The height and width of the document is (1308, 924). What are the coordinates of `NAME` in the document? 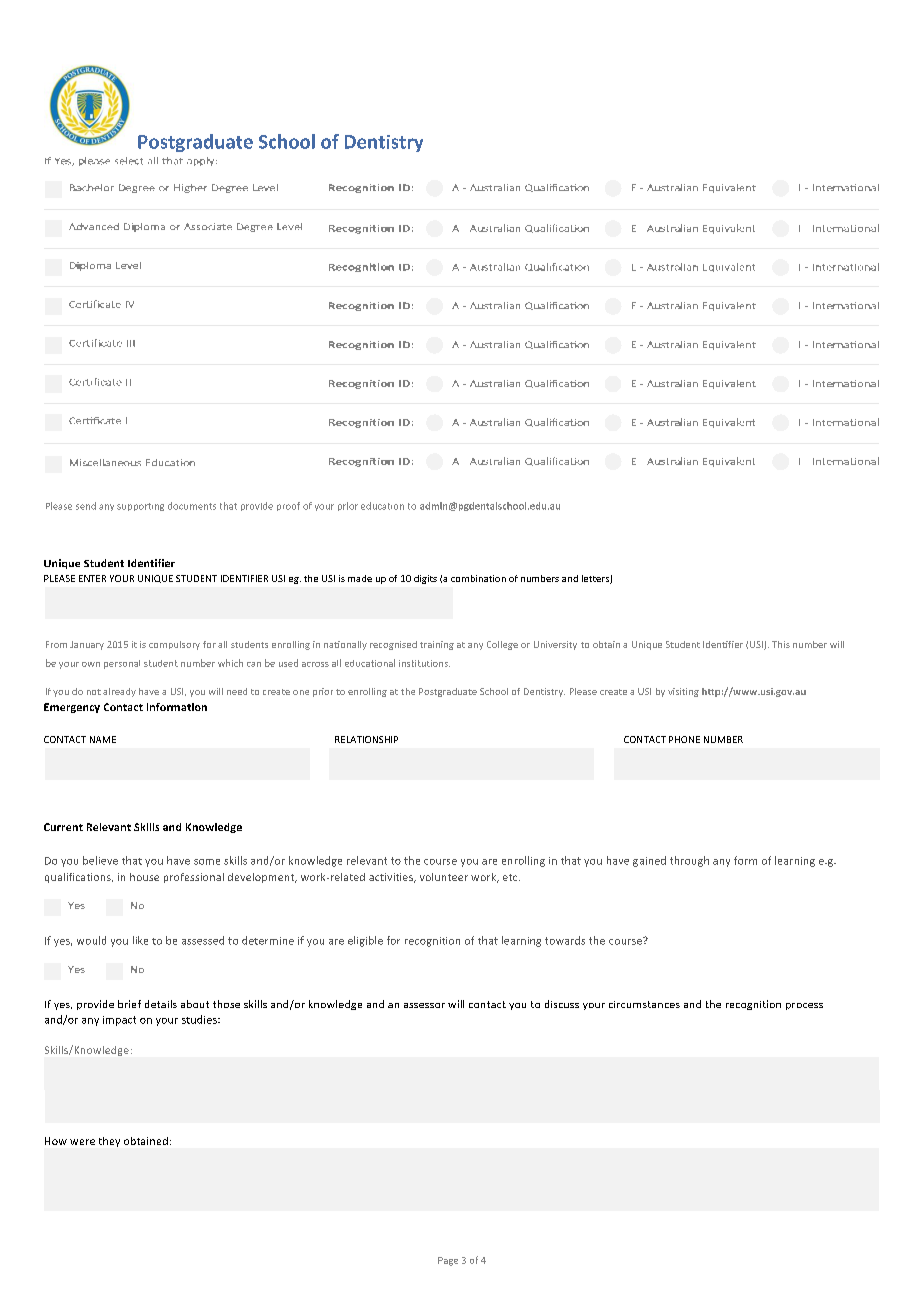 It's located at (103, 739).
